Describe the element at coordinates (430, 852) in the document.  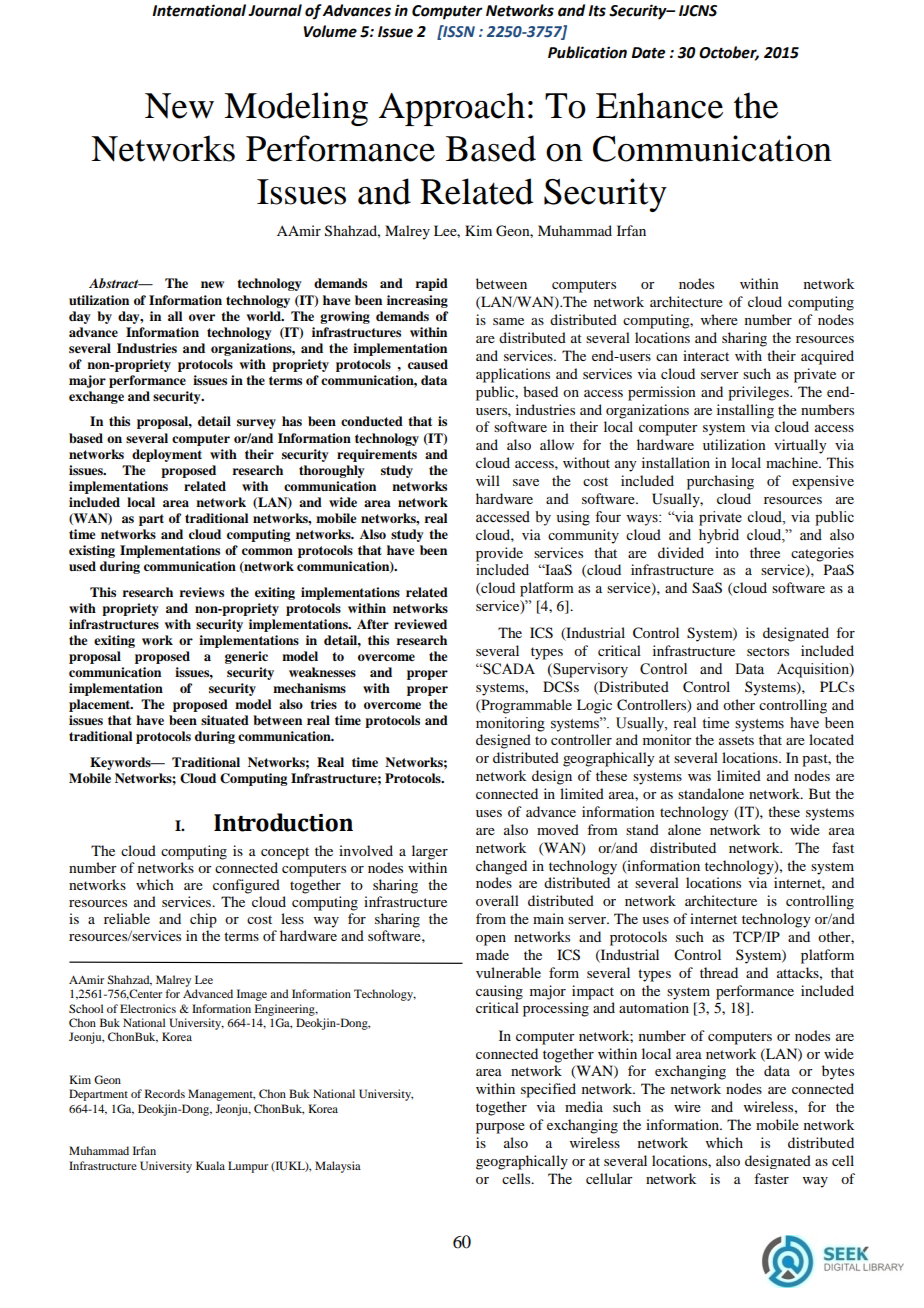
I see `larger` at that location.
